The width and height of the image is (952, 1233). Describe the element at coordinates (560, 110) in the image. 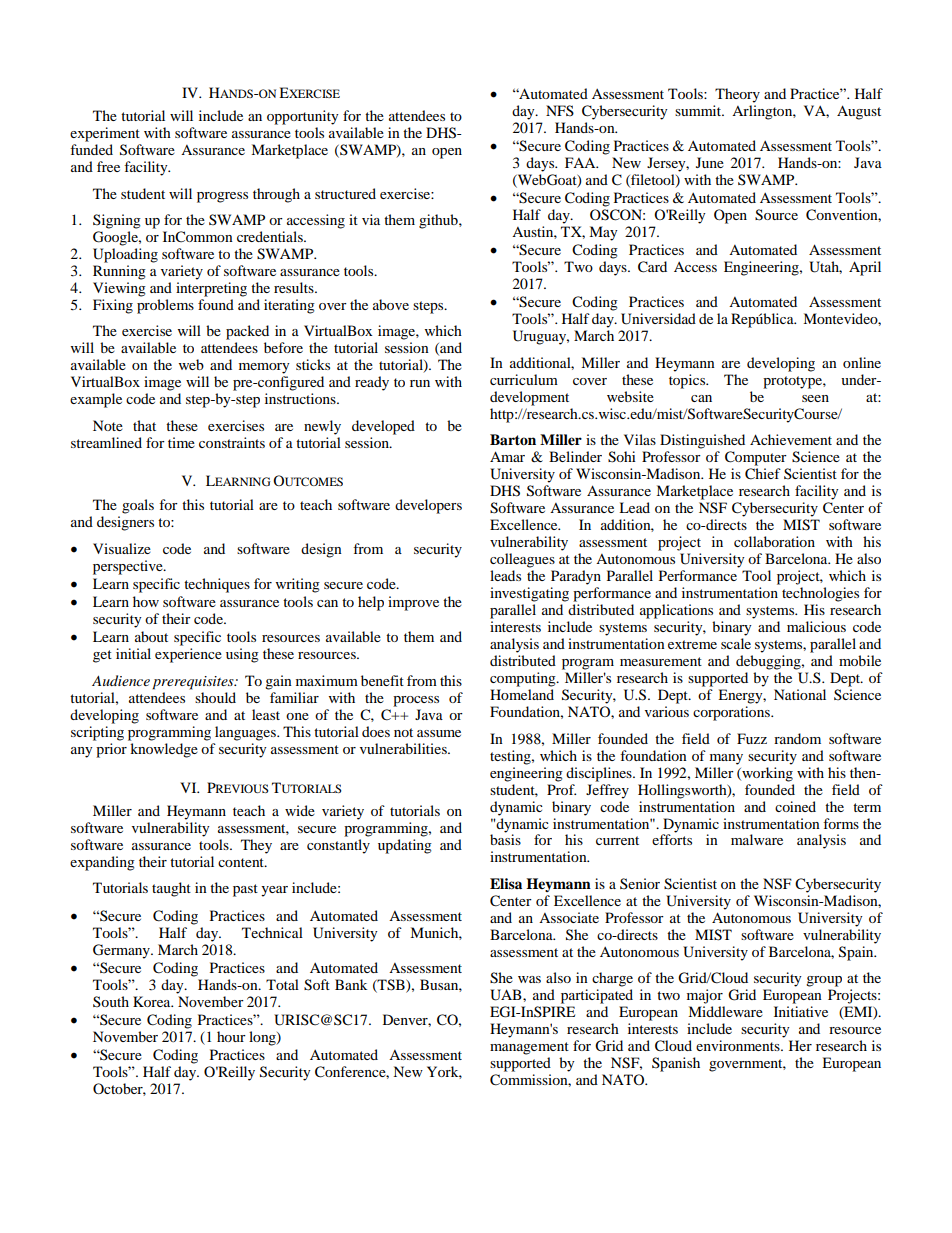

I see `NFS` at that location.
